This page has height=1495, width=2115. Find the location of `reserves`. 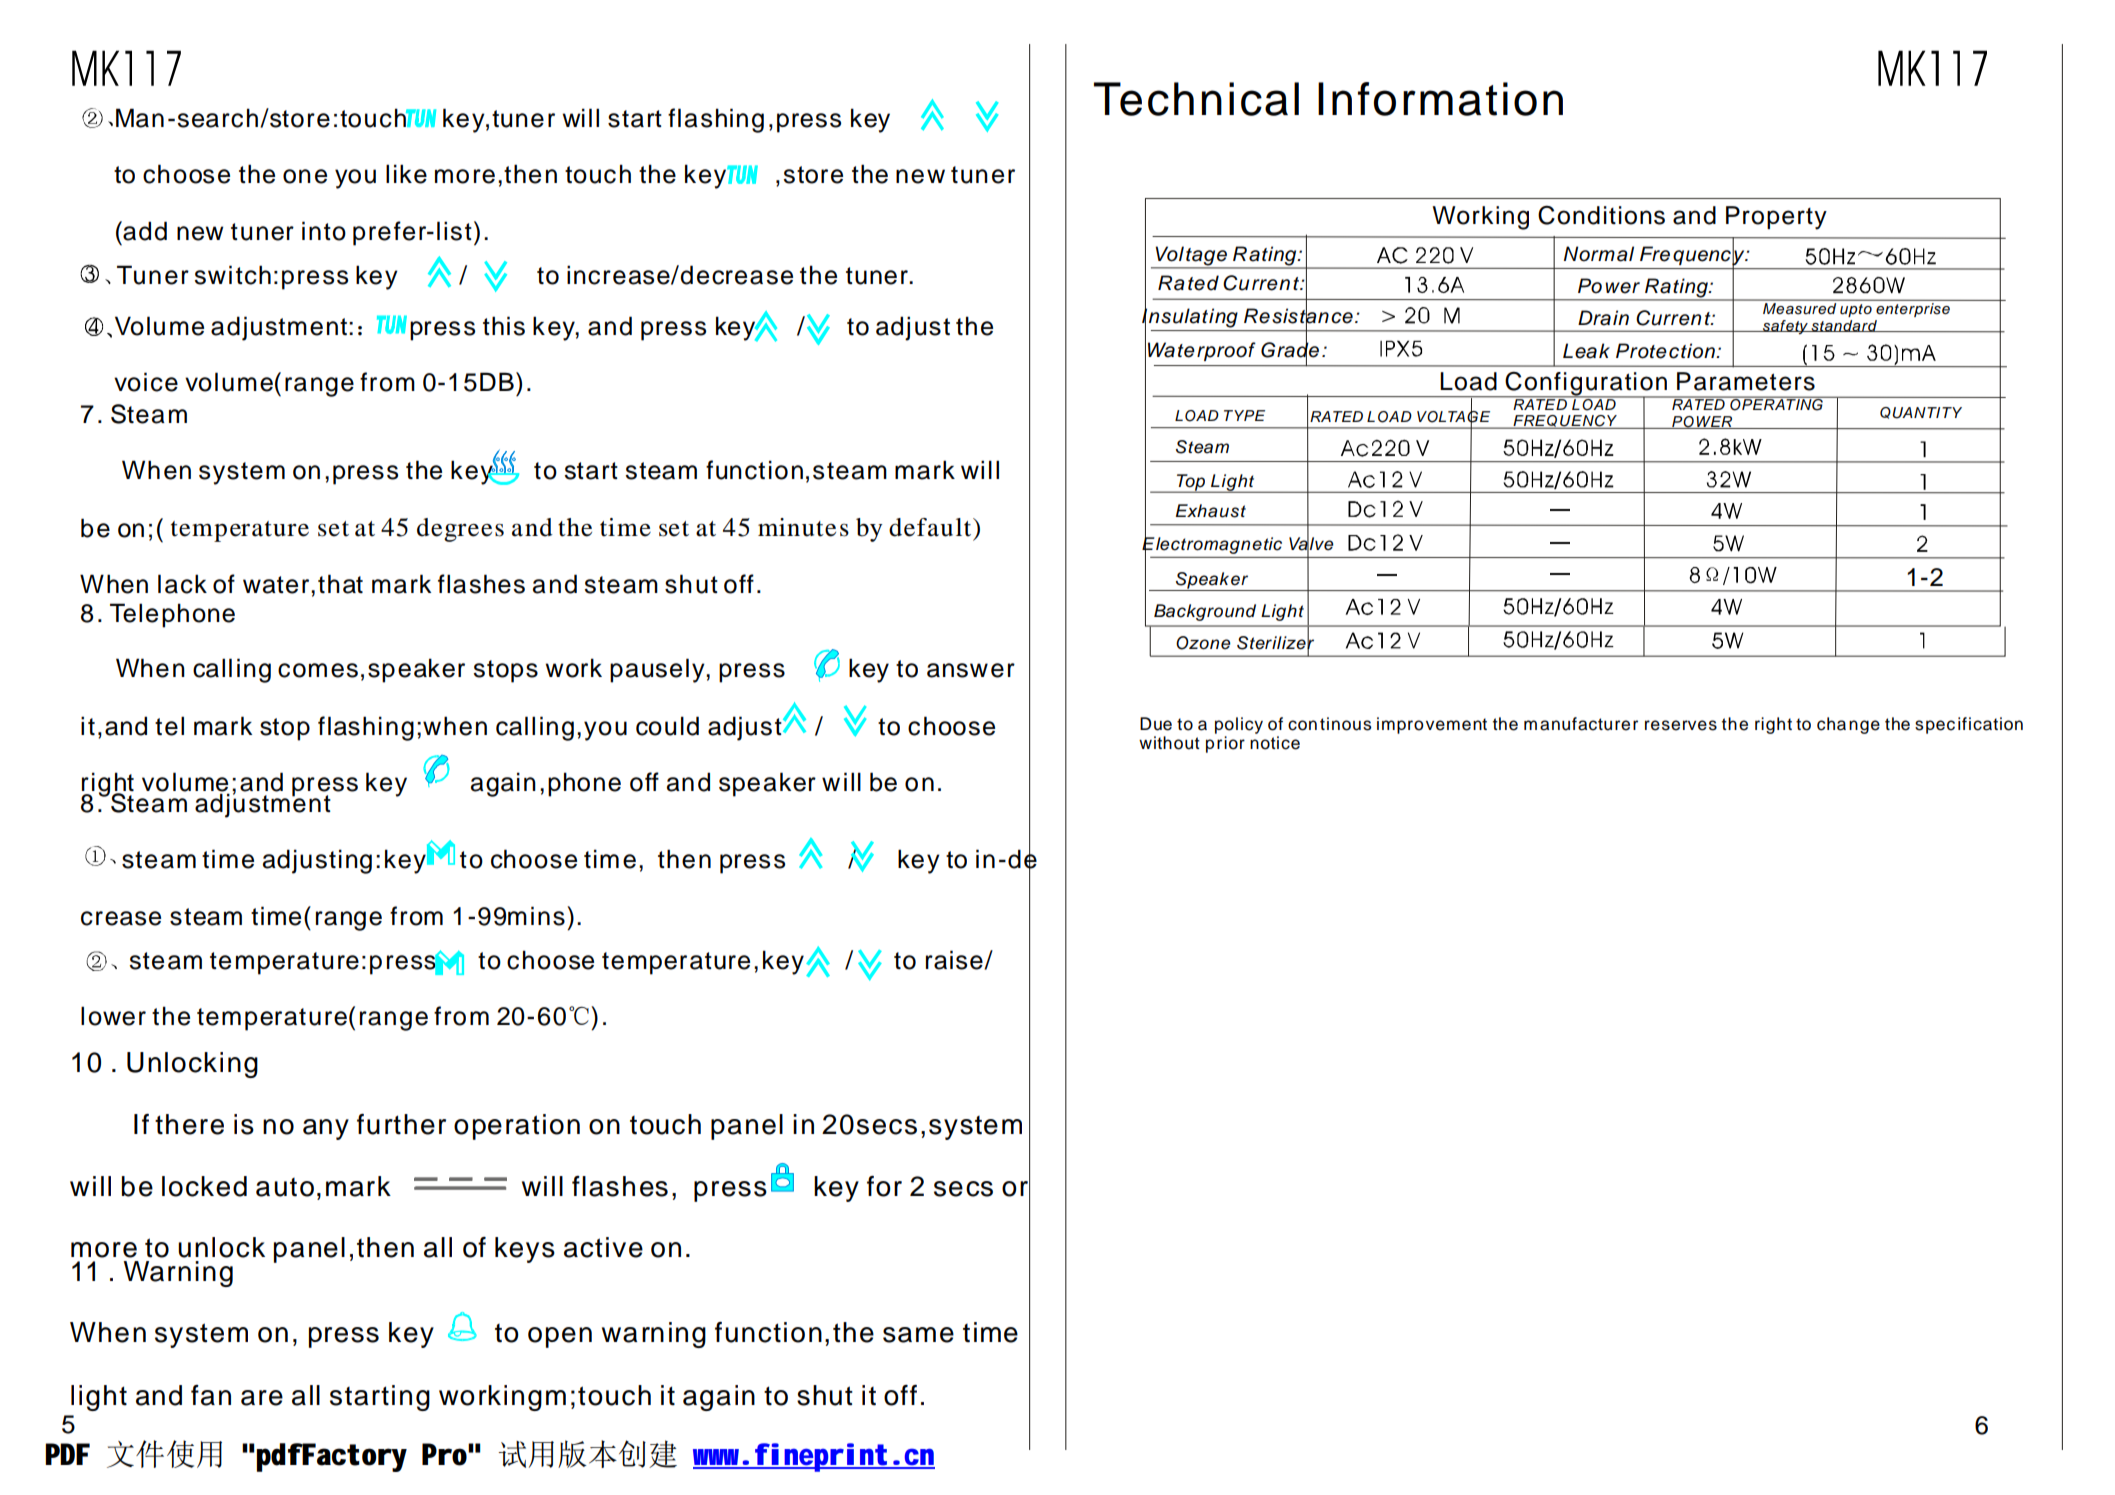

reserves is located at coordinates (1681, 725).
